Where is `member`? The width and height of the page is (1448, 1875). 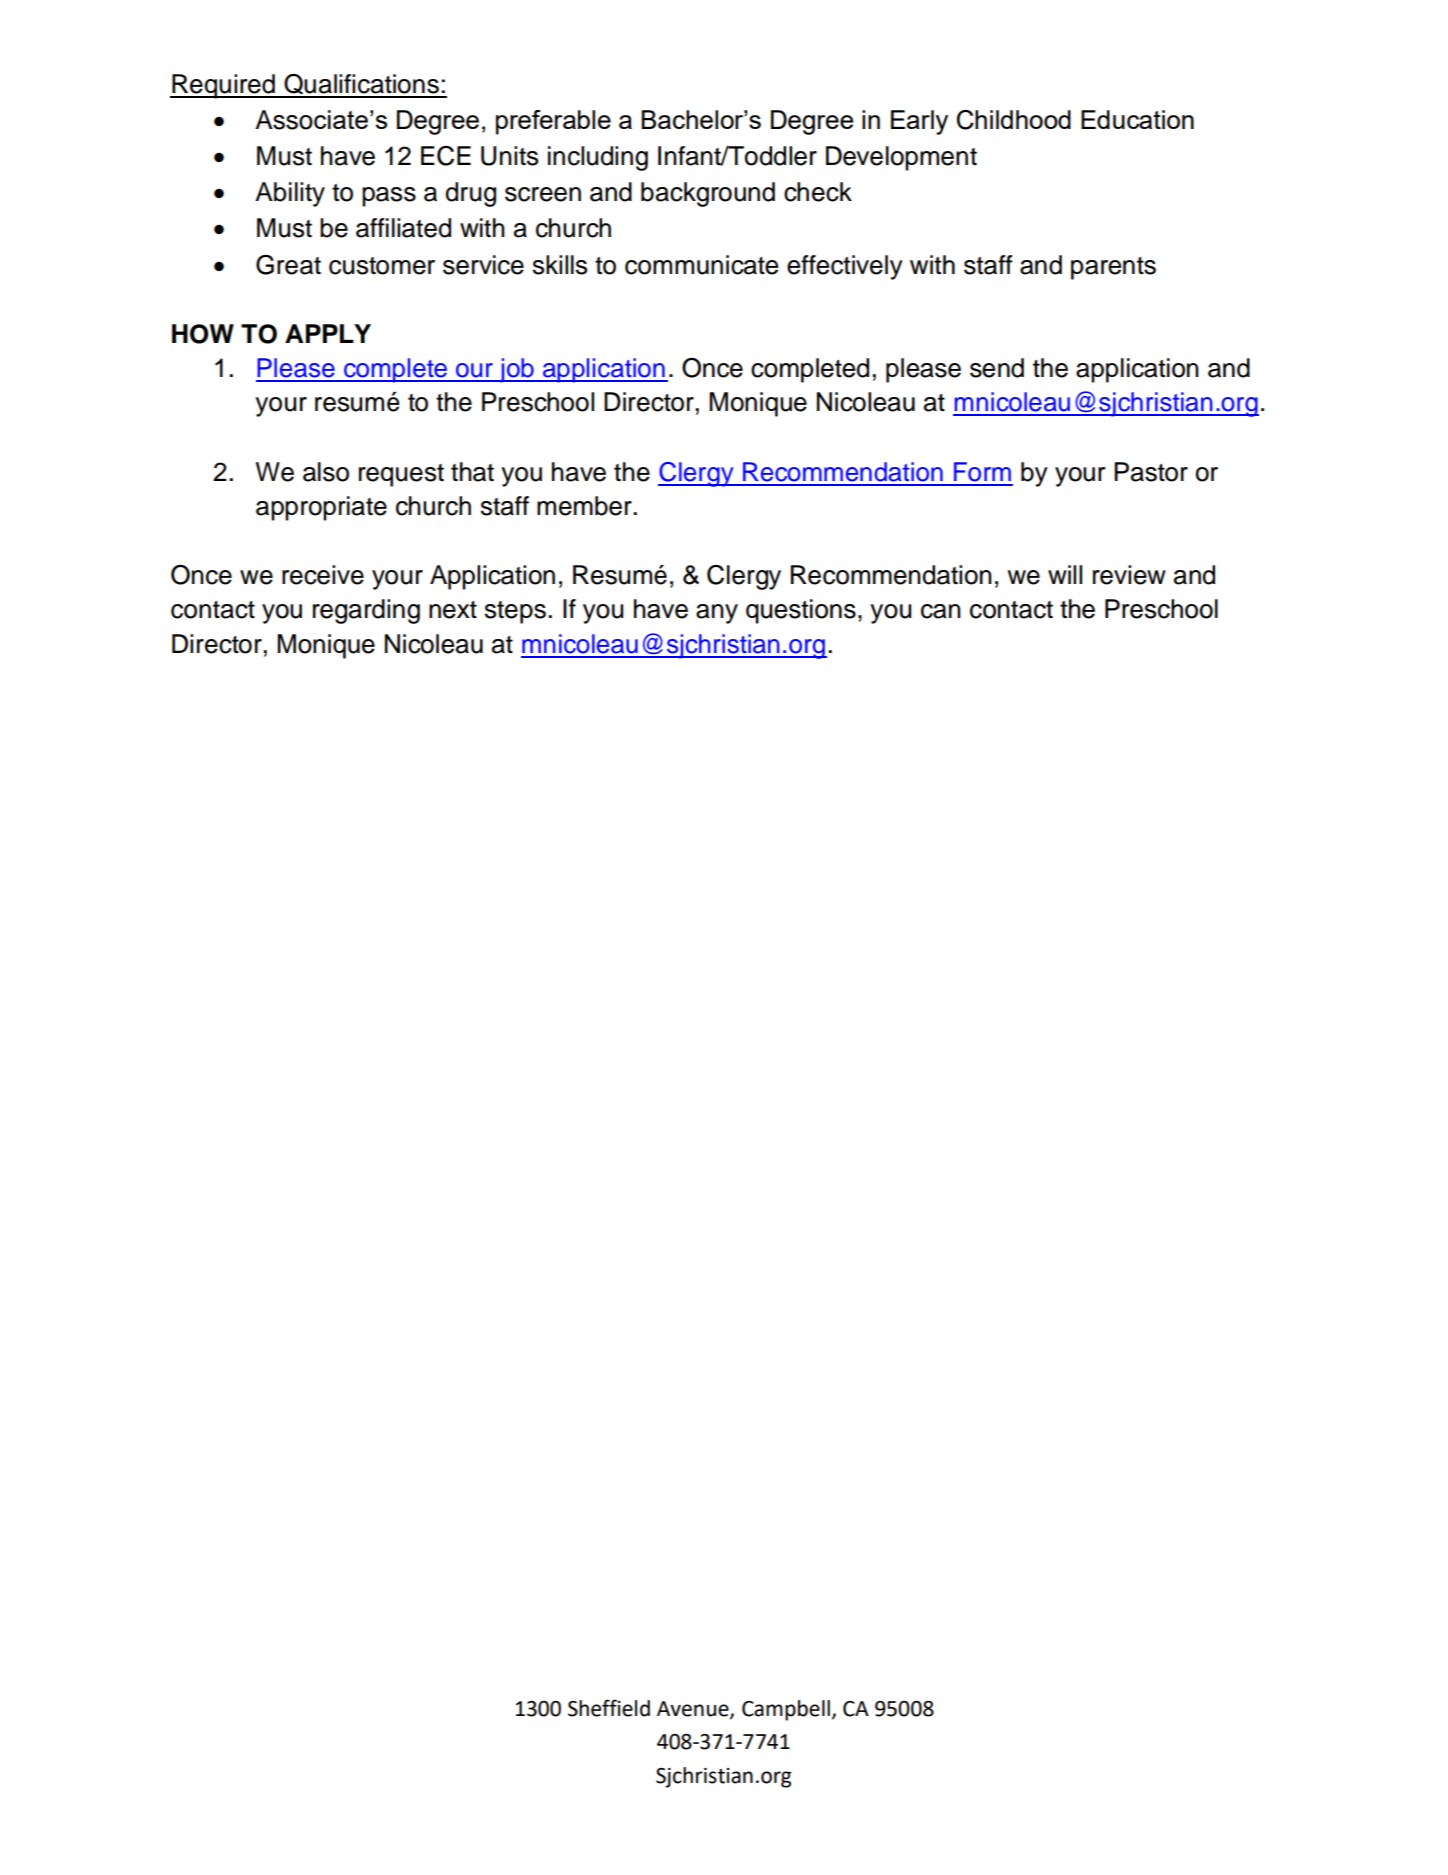
member is located at coordinates (584, 506).
